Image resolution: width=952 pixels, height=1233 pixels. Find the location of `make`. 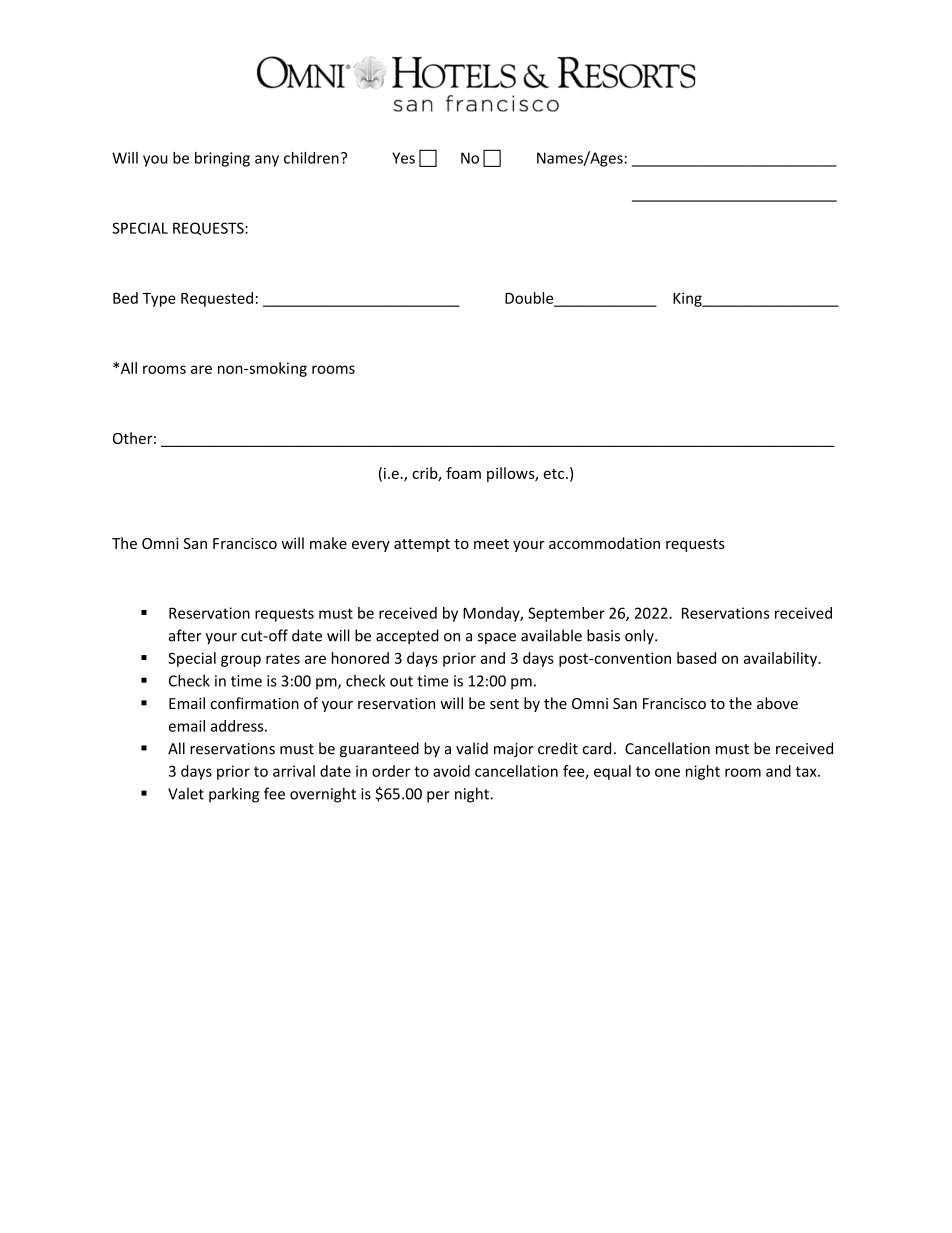

make is located at coordinates (328, 543).
